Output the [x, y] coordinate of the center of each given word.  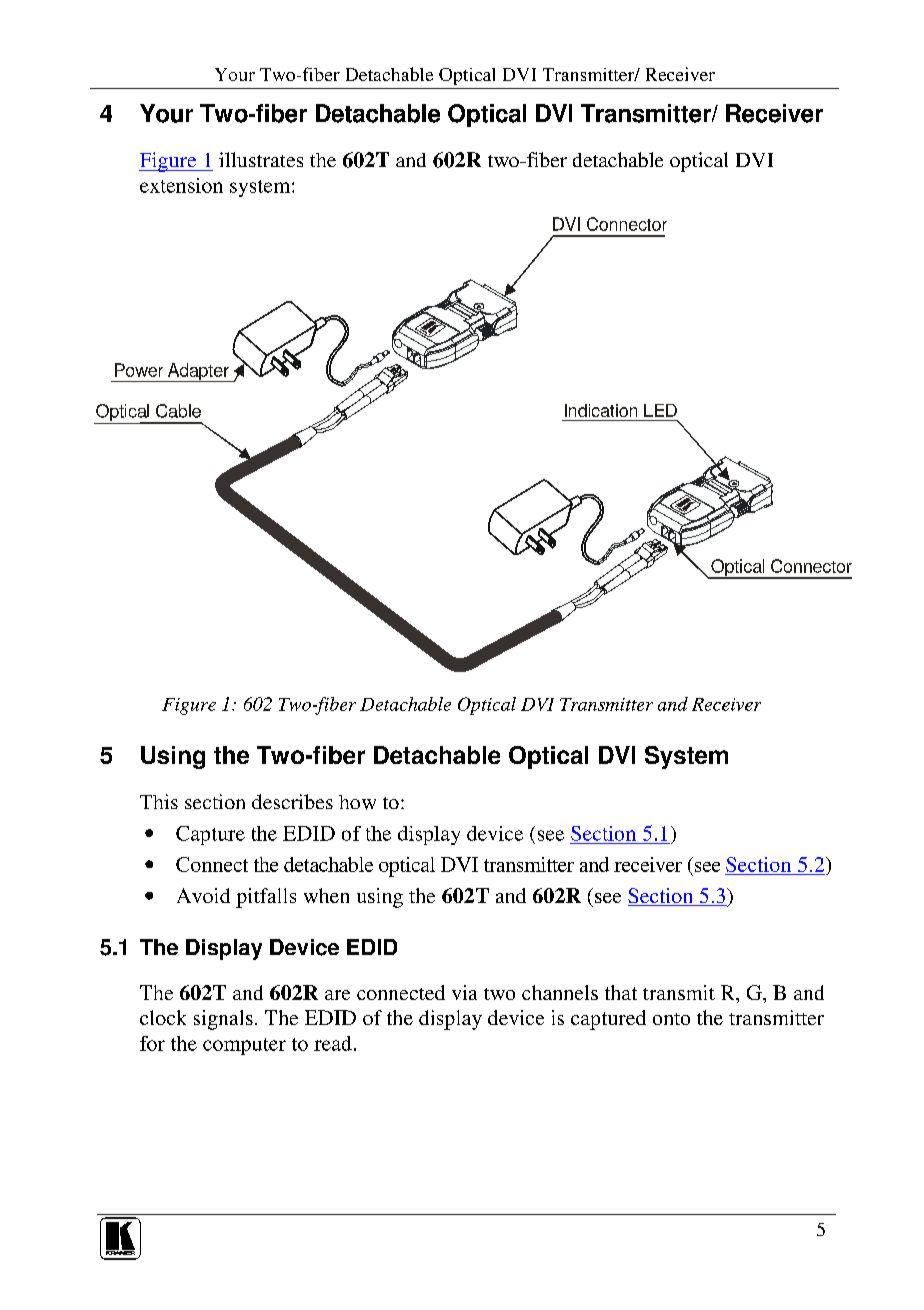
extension [181, 185]
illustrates [261, 159]
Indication [601, 410]
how [357, 802]
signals [223, 1020]
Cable [178, 411]
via [464, 992]
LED [660, 410]
